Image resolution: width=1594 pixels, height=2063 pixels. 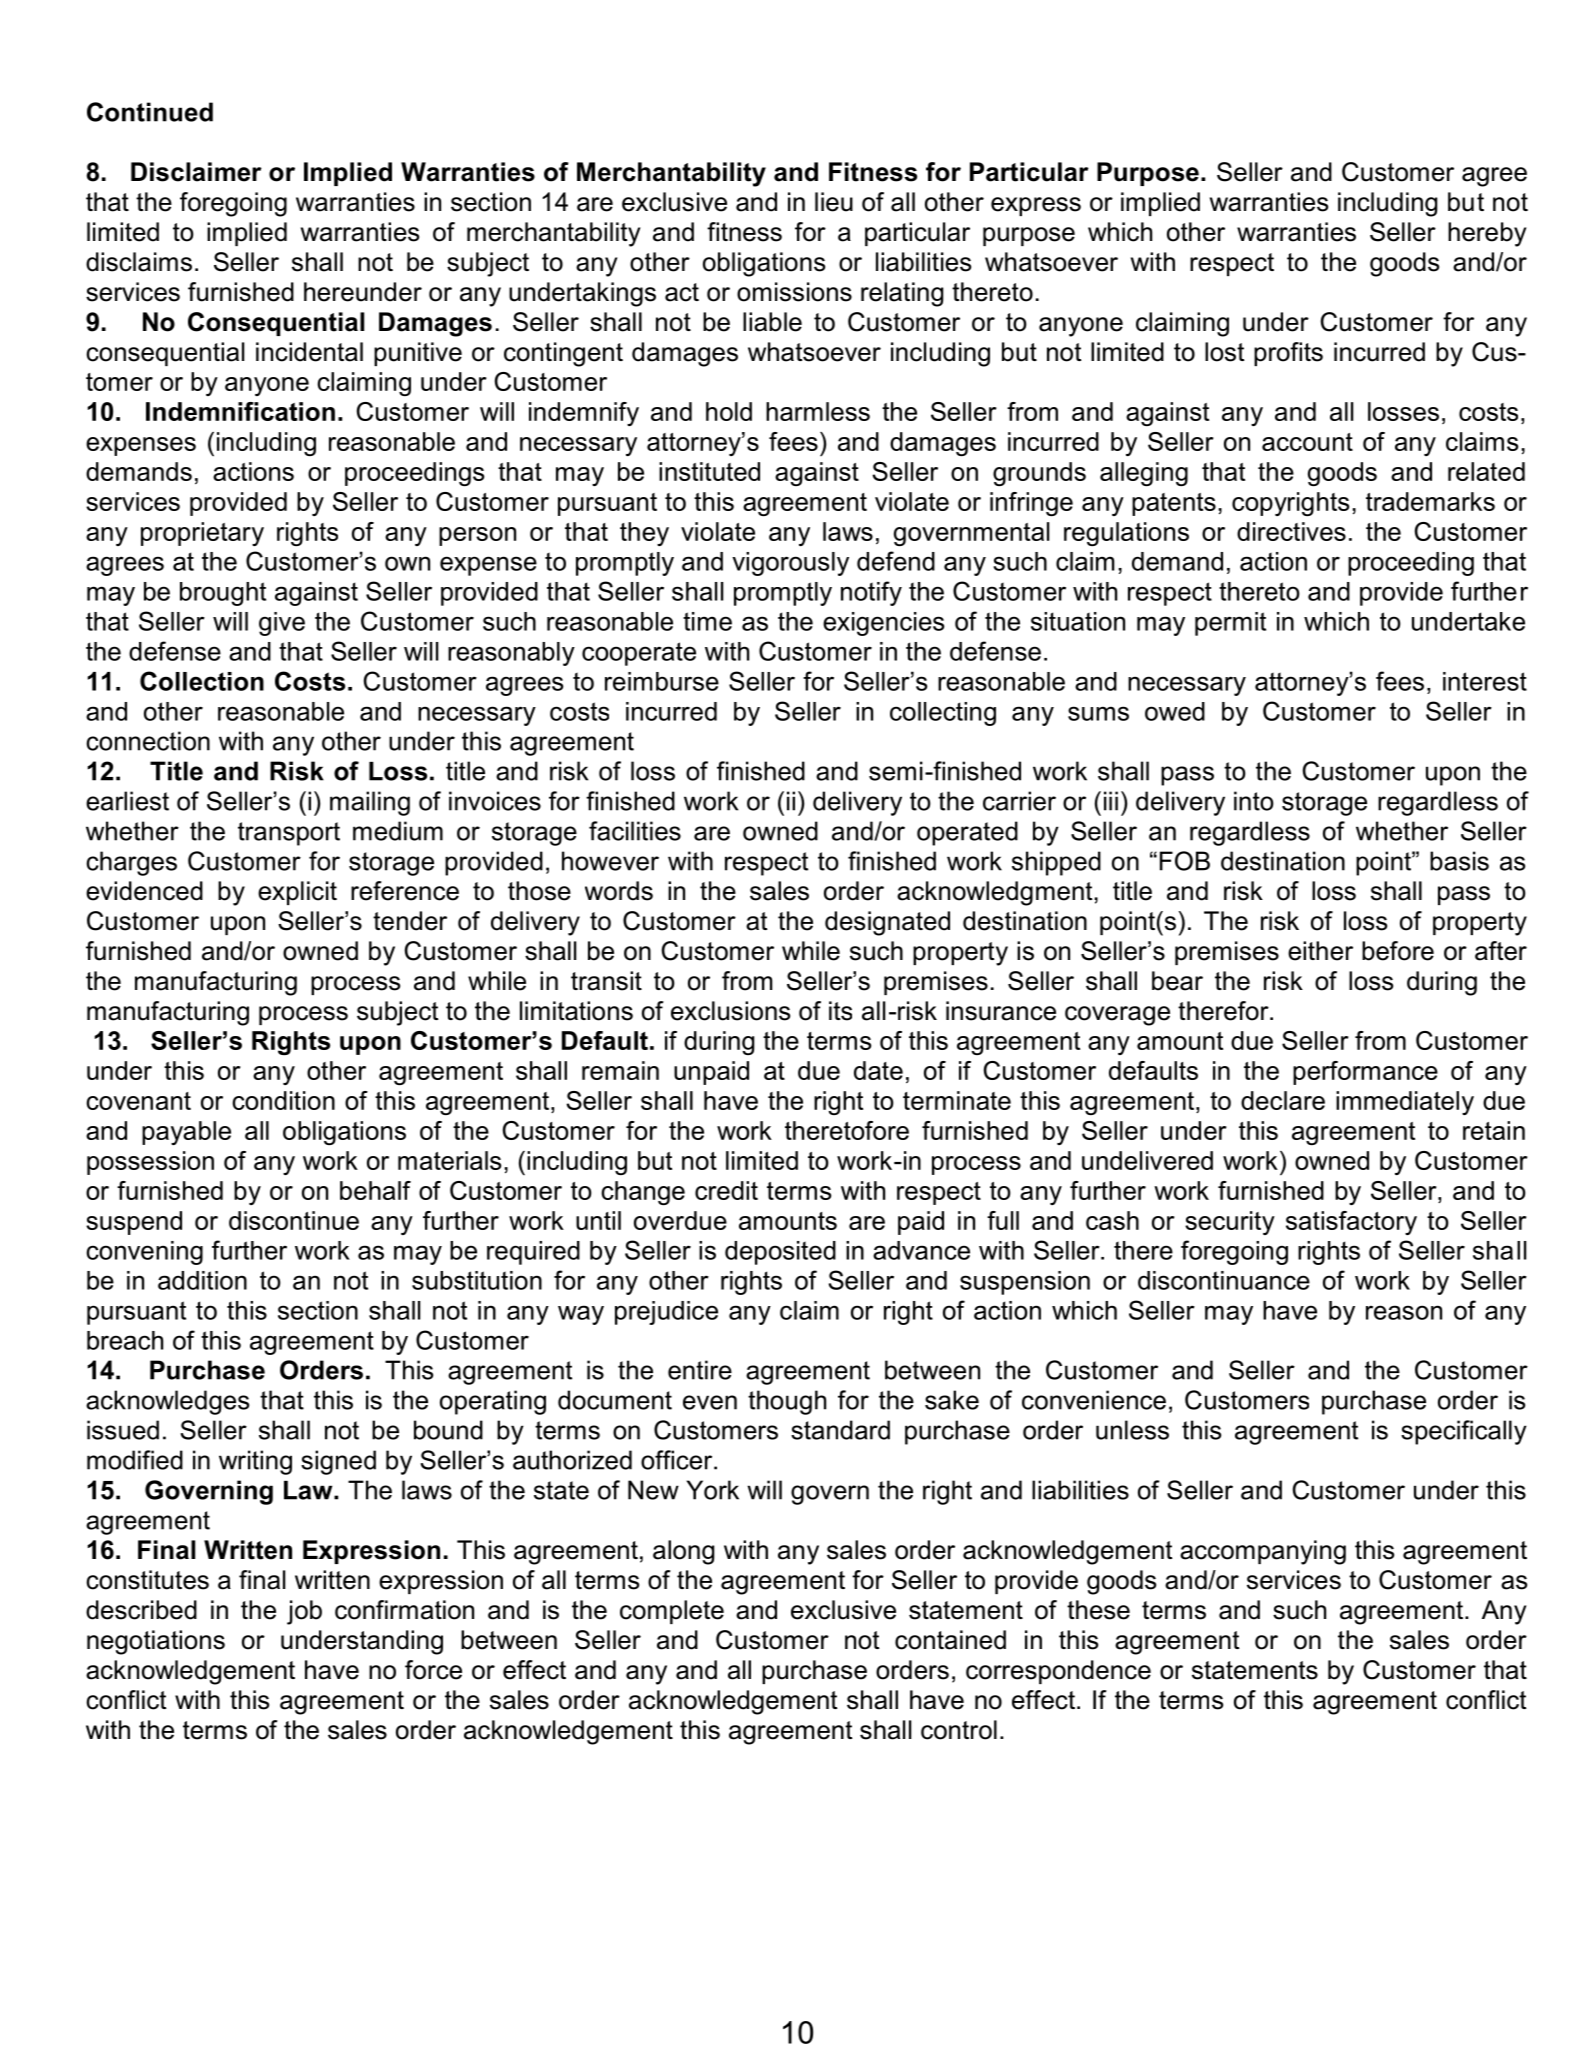 What do you see at coordinates (950, 1640) in the screenshot?
I see `contained` at bounding box center [950, 1640].
